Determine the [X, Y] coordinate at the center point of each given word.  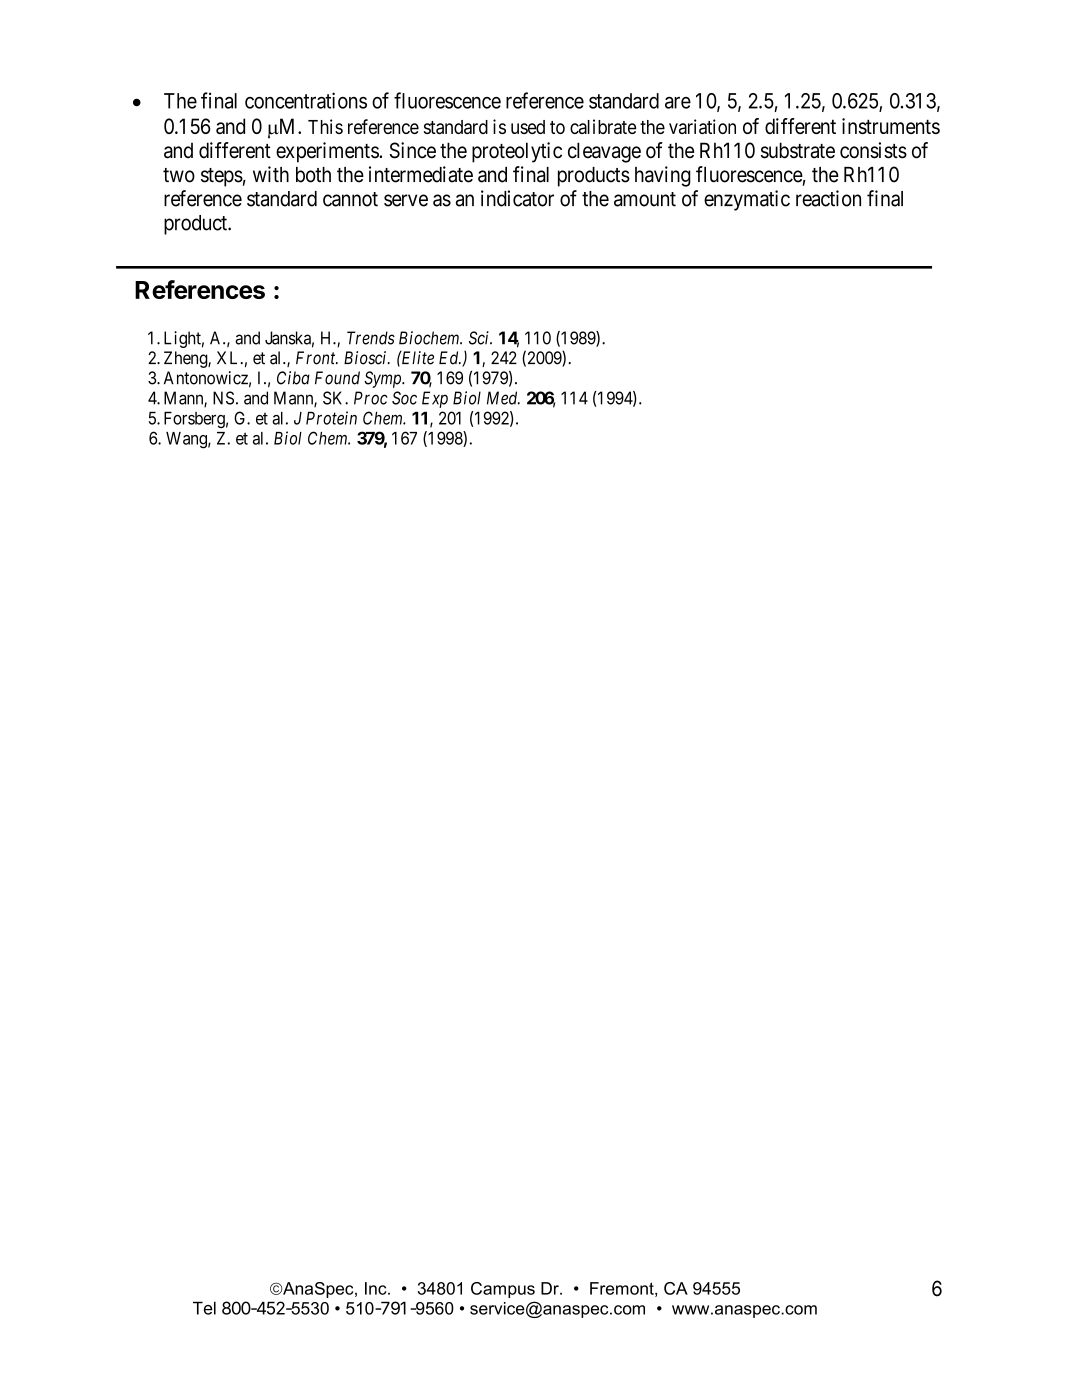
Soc [404, 398]
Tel [204, 1308]
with [271, 174]
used [528, 127]
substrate [798, 150]
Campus [503, 1290]
